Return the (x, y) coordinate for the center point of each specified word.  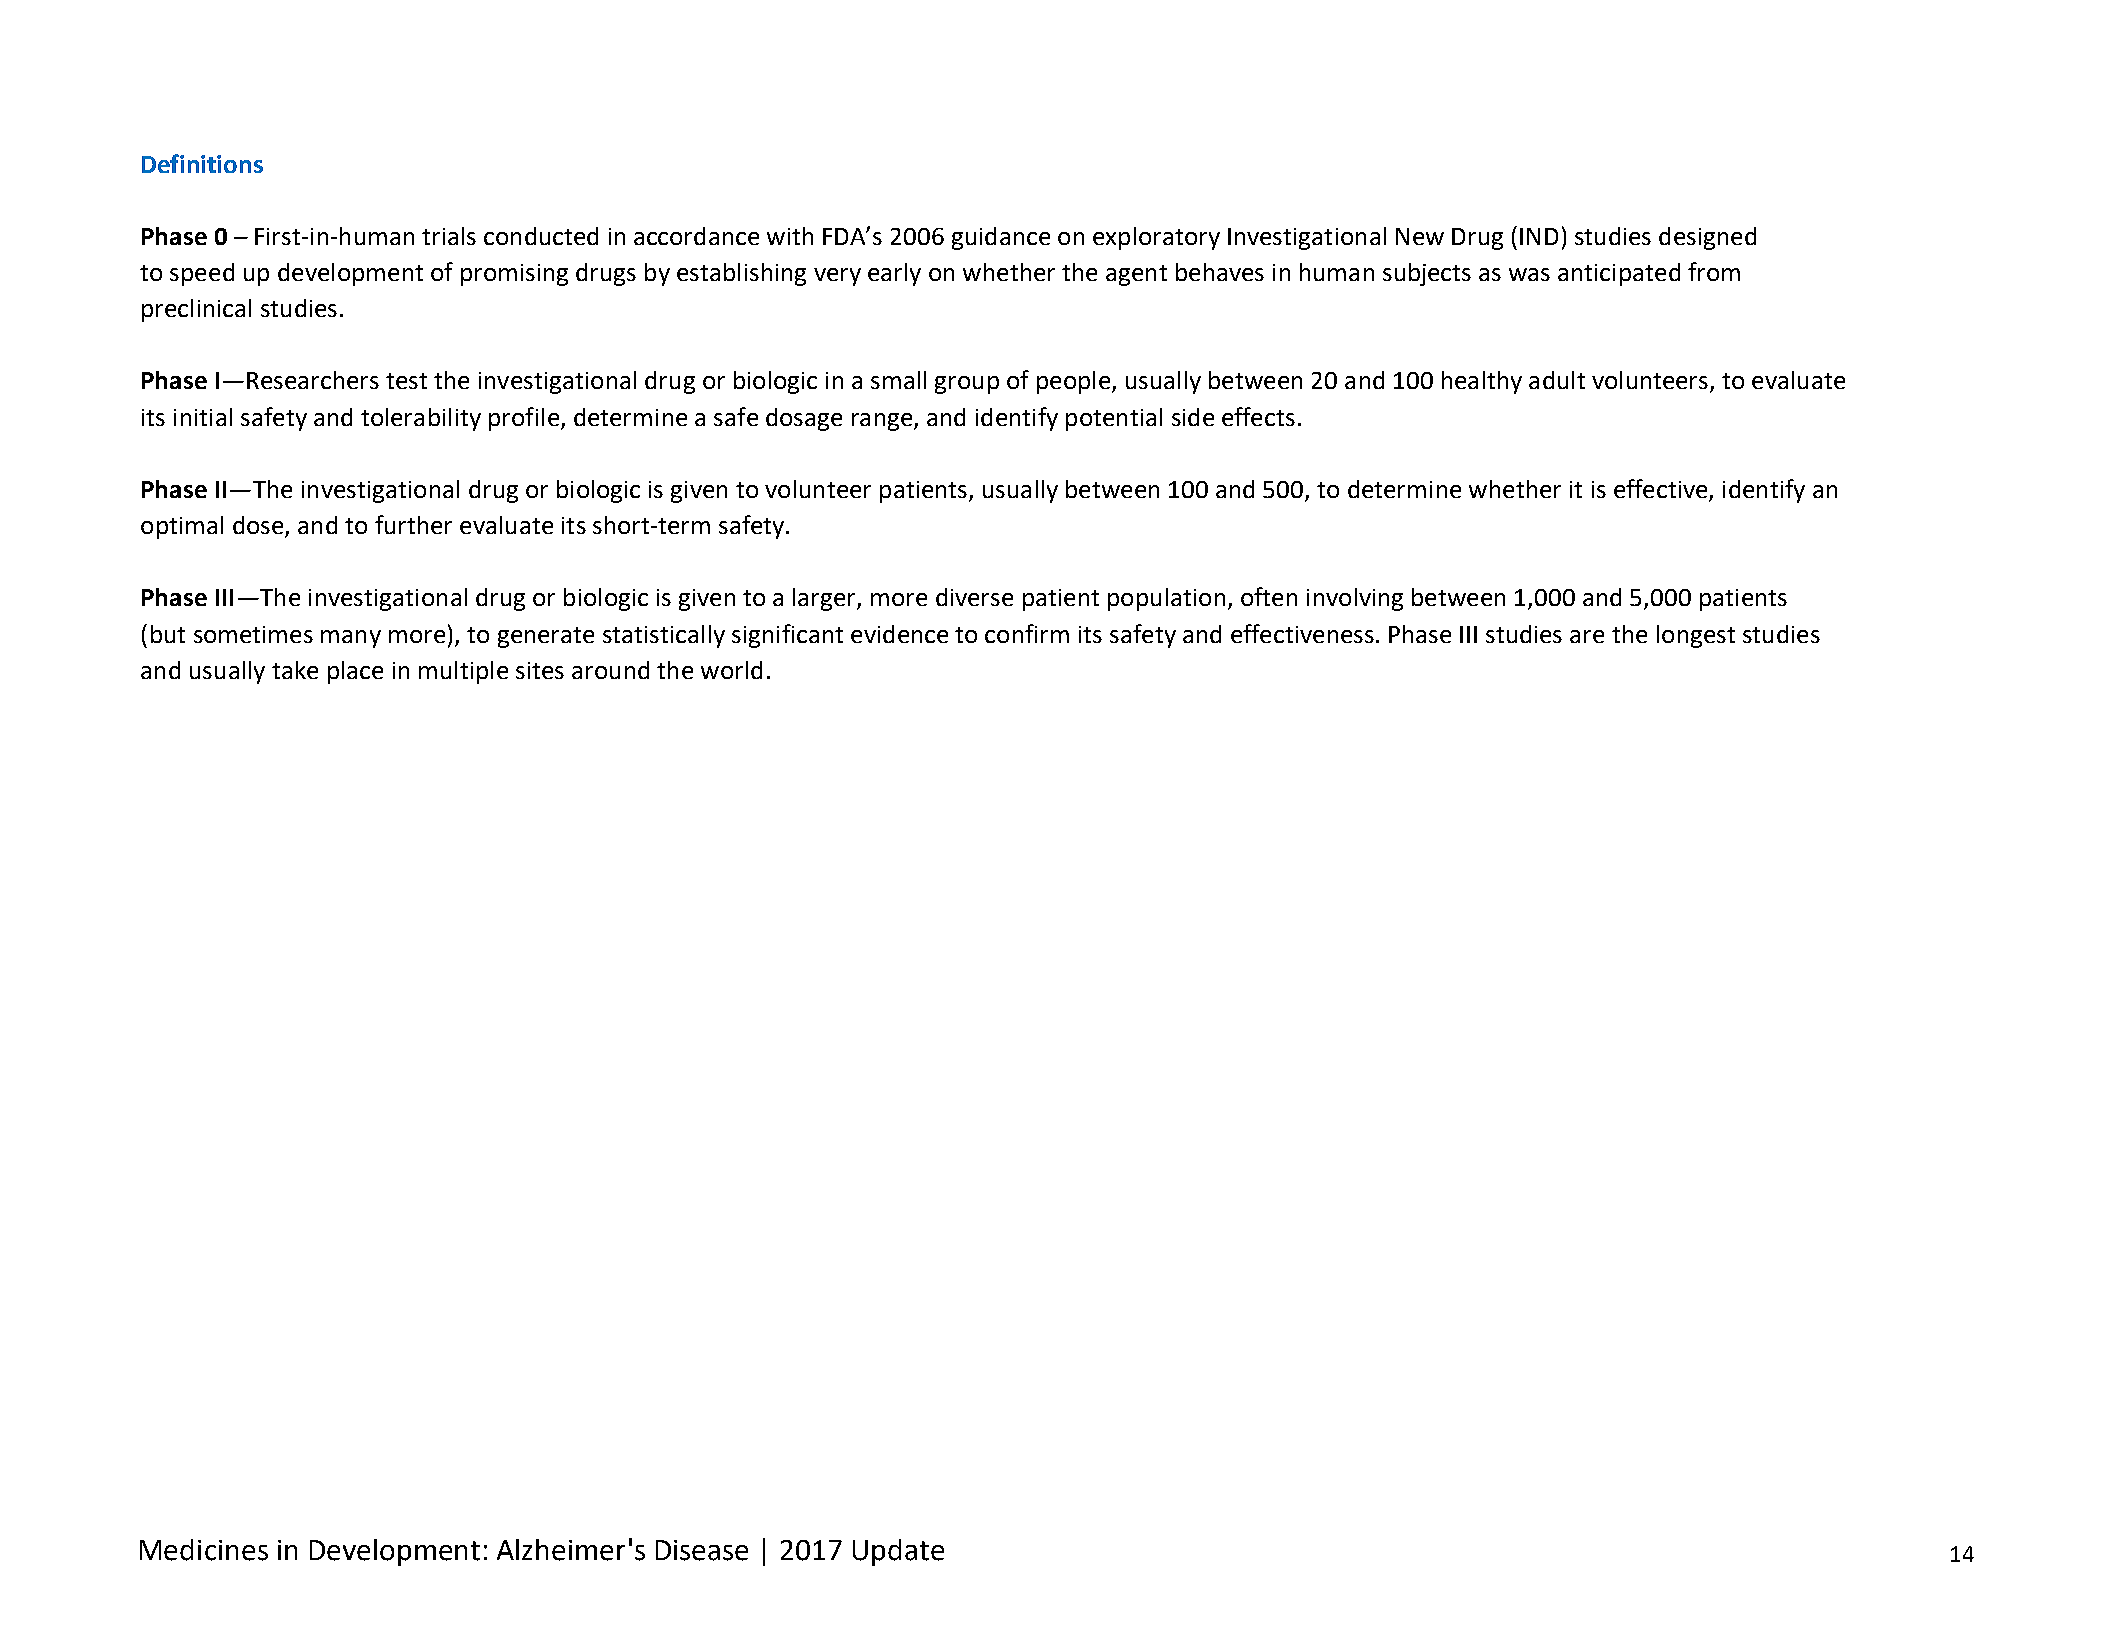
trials (449, 236)
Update (898, 1552)
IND (1539, 236)
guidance (1001, 238)
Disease (702, 1550)
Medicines (204, 1550)
